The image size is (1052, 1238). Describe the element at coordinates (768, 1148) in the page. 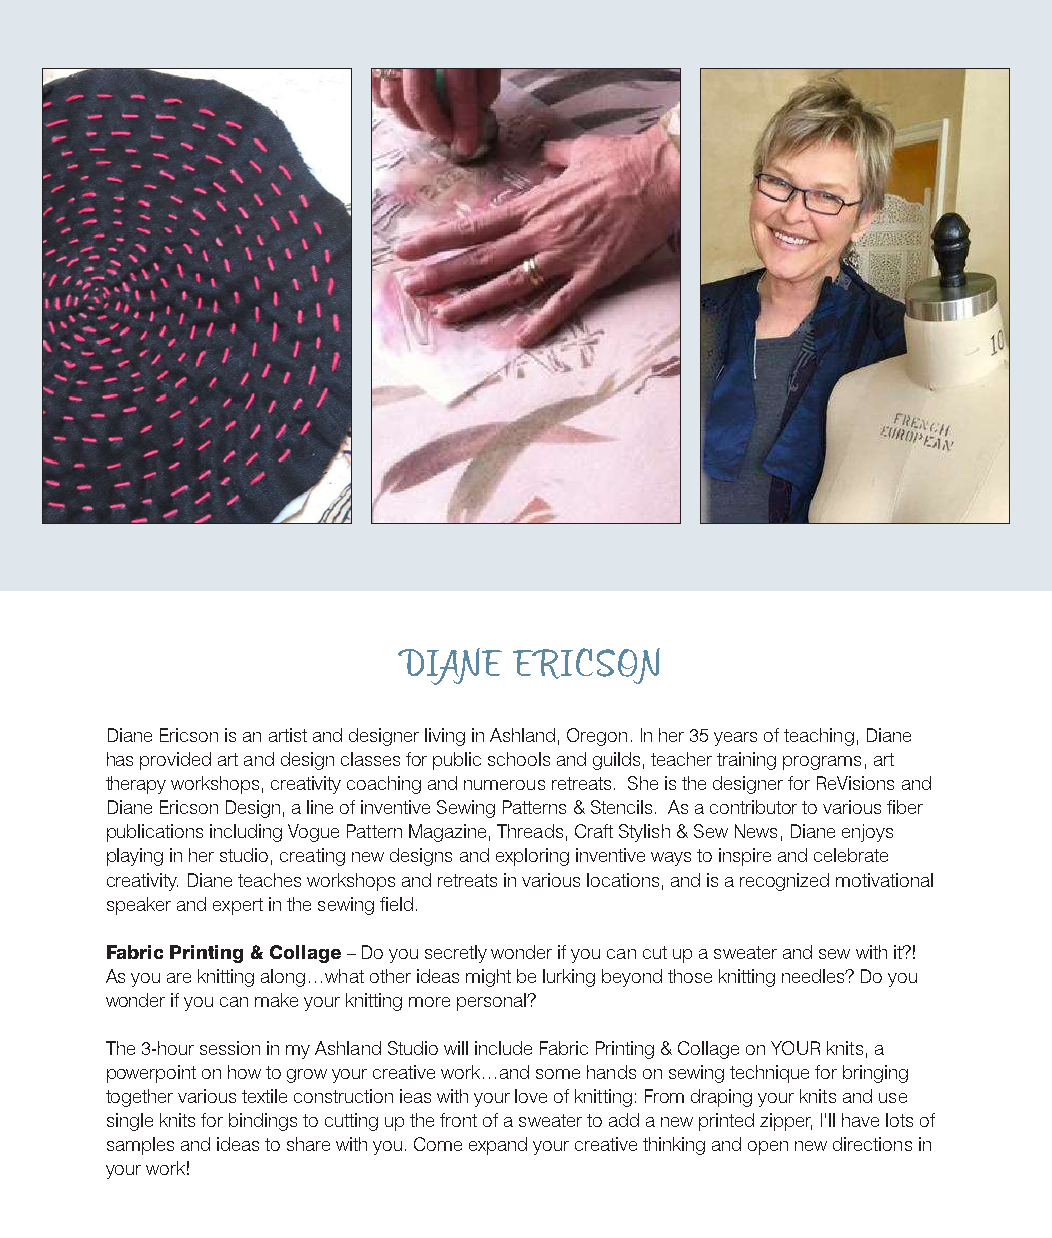

I see `open` at that location.
